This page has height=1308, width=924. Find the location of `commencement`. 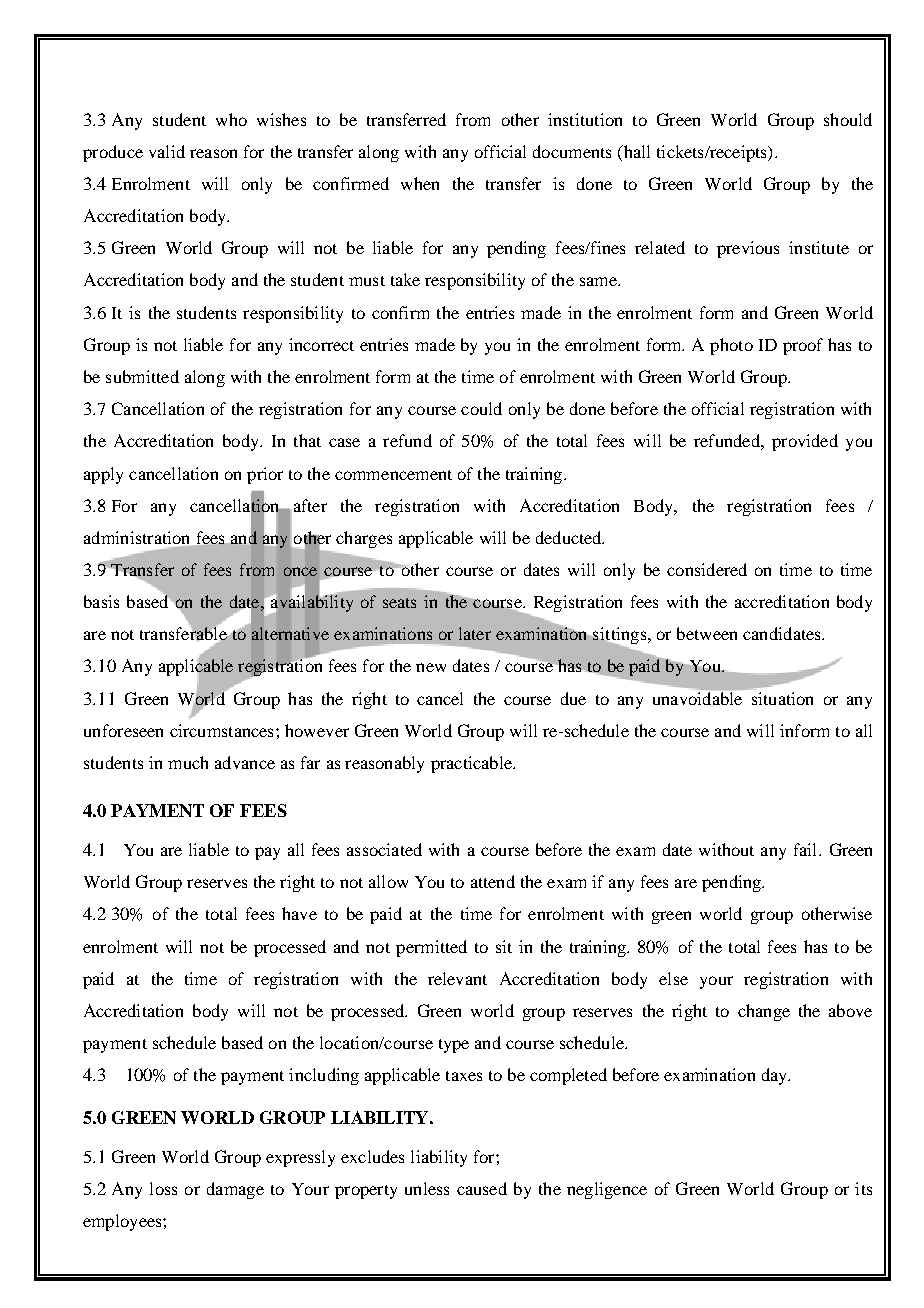

commencement is located at coordinates (393, 475).
